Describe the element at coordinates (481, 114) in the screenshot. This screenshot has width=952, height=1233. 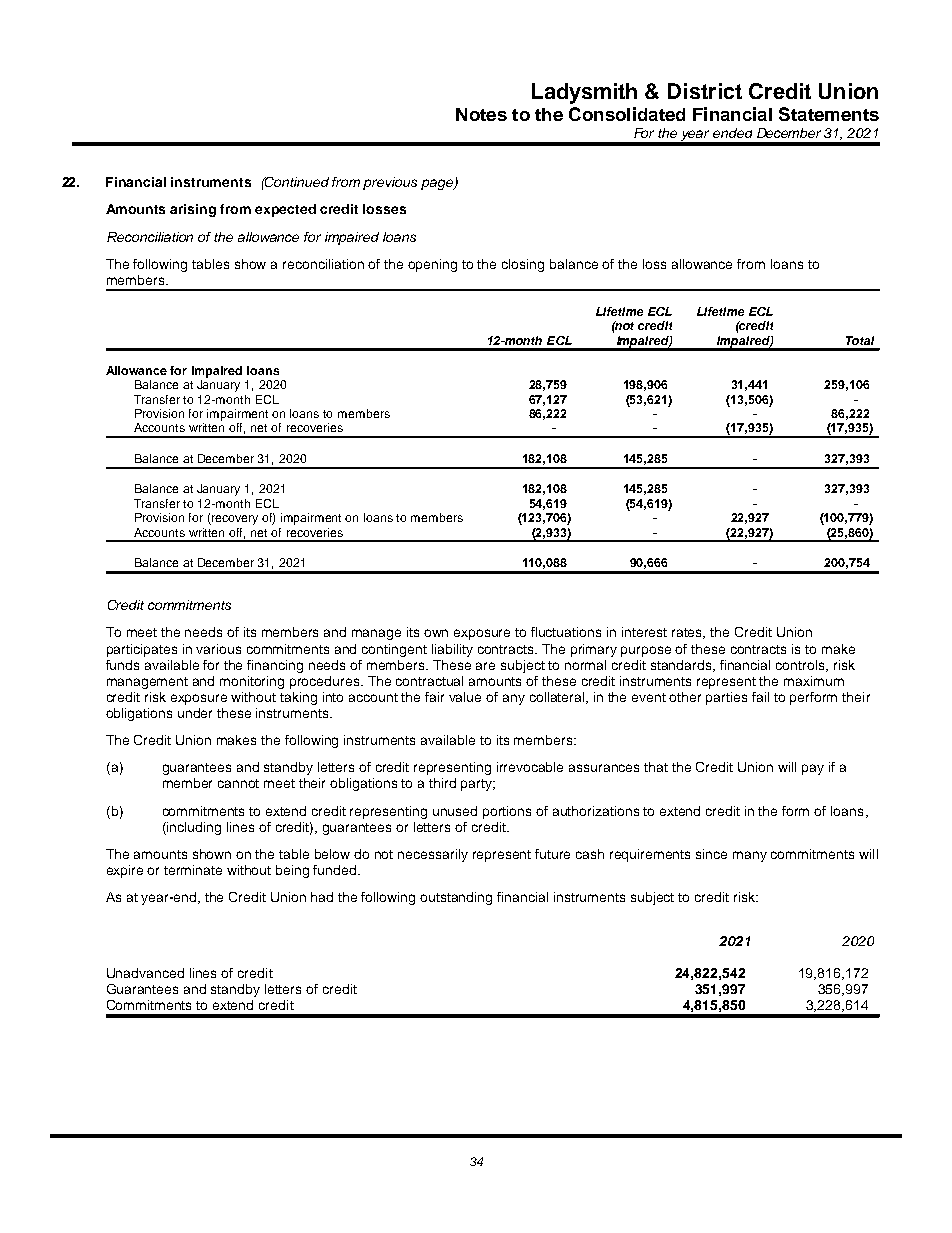
I see `Notes` at that location.
